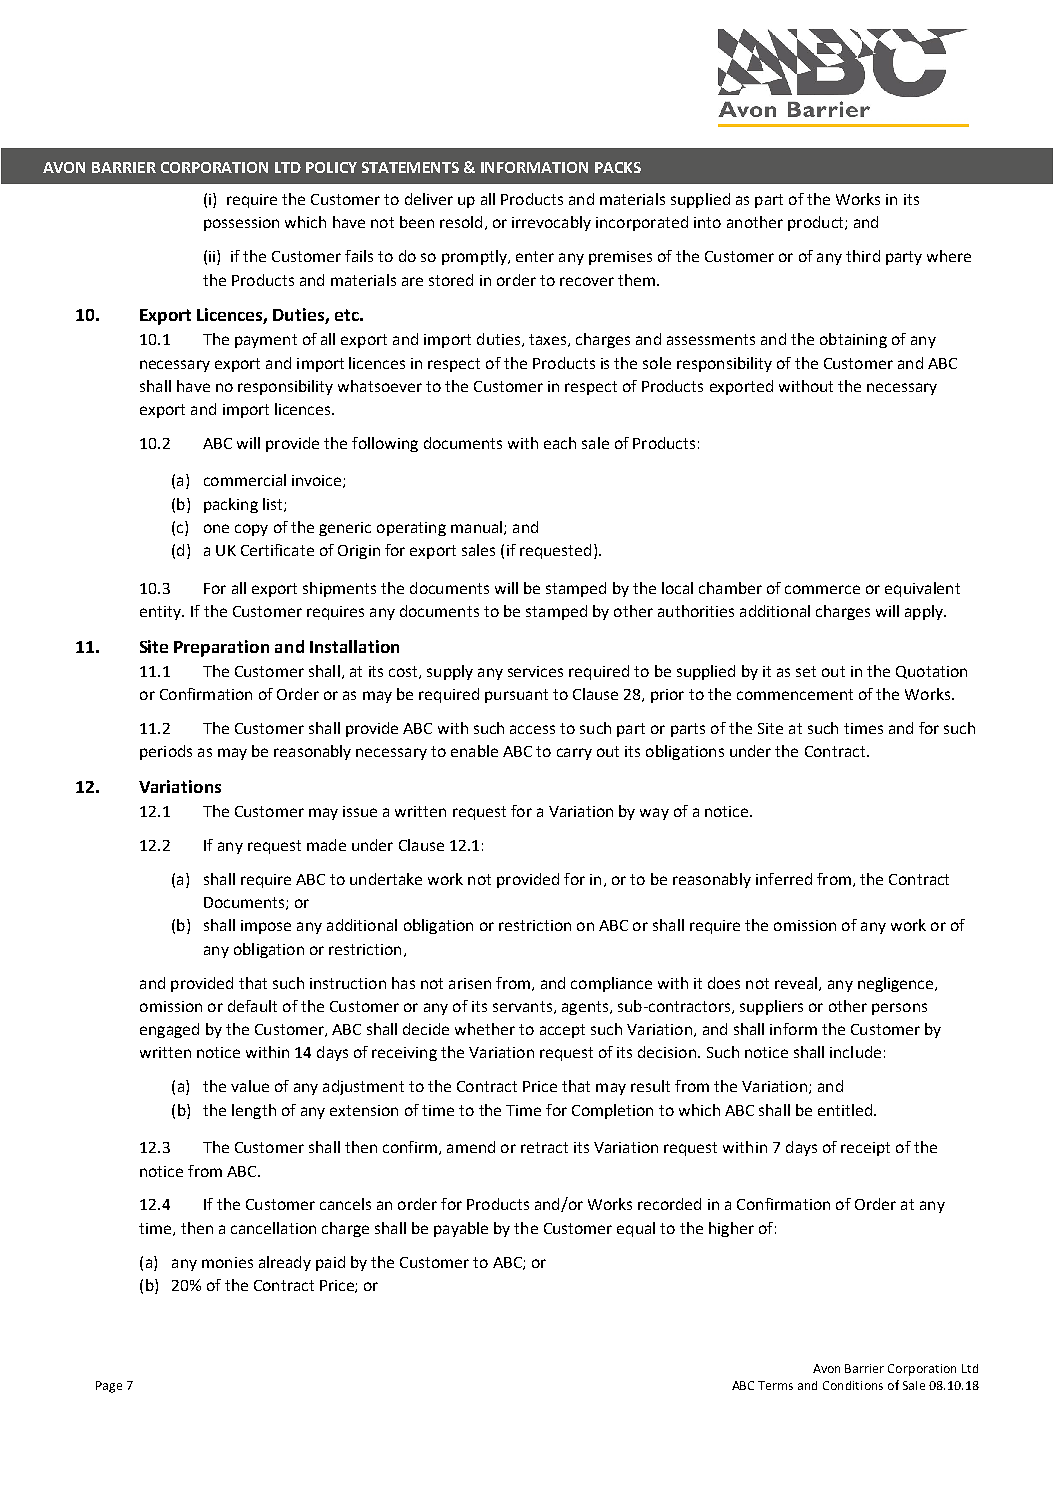 The image size is (1054, 1490). I want to click on impose, so click(266, 927).
